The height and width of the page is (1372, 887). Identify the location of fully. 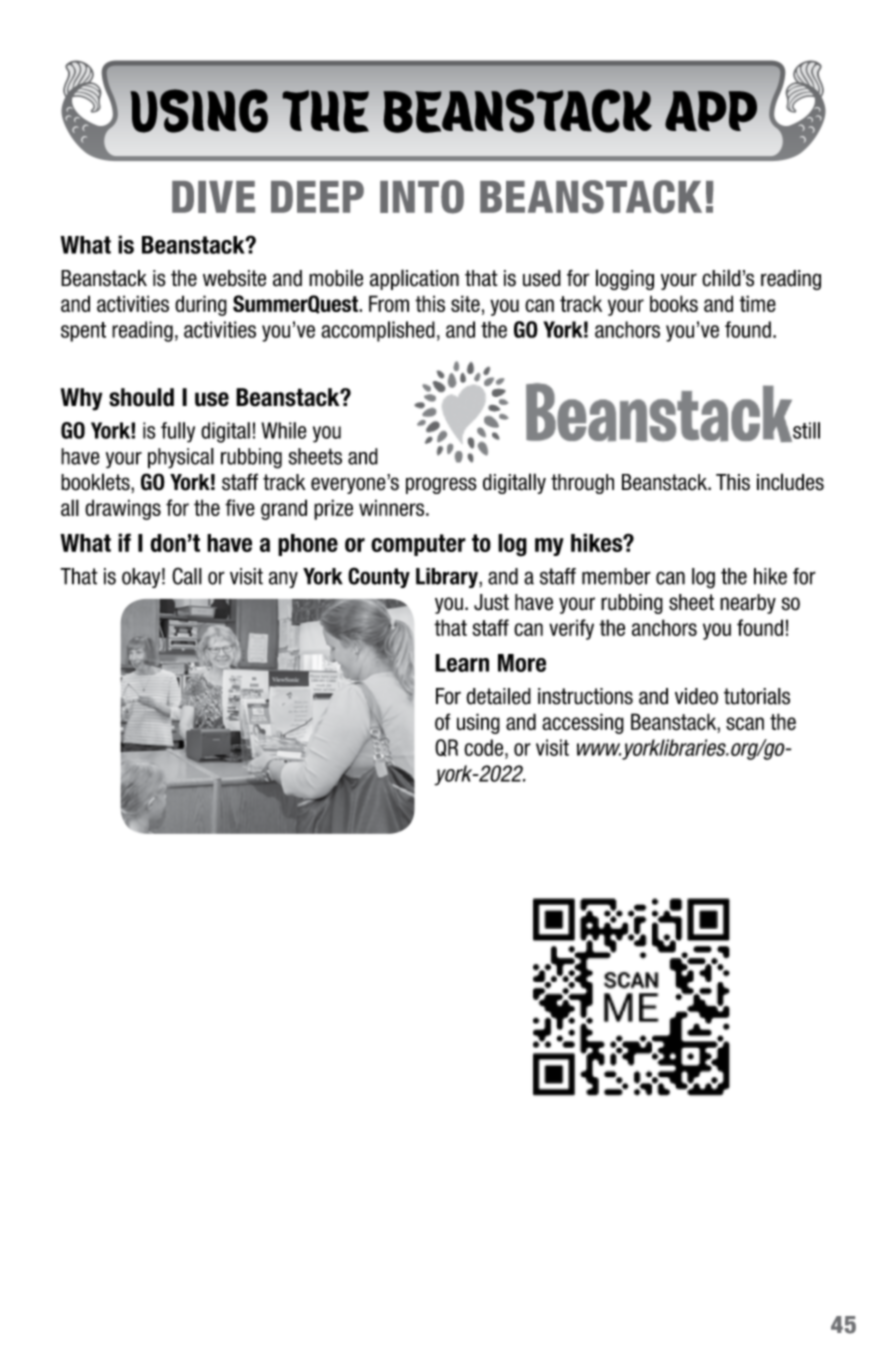
(178, 432).
